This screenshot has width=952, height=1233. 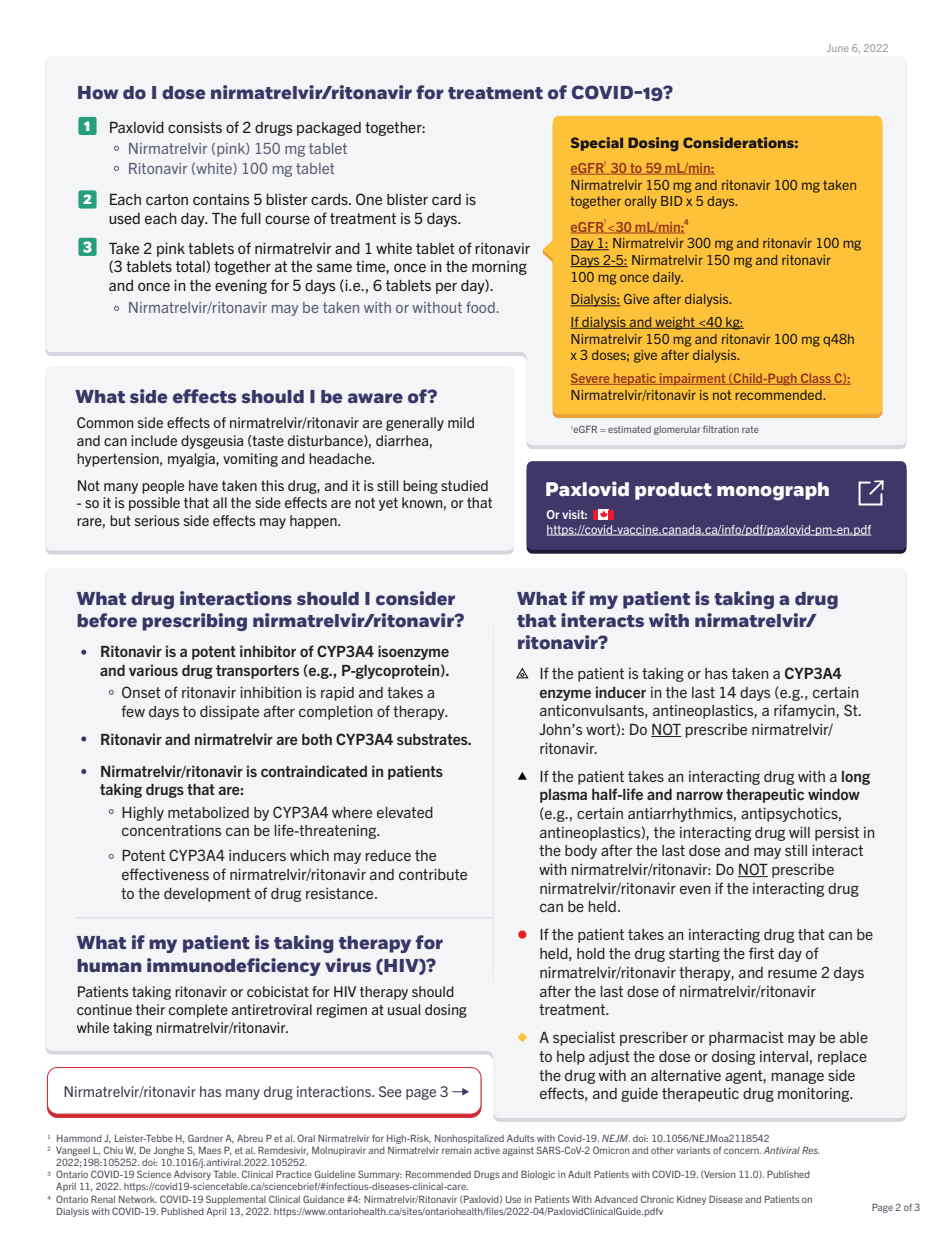 What do you see at coordinates (433, 874) in the screenshot?
I see `contribute` at bounding box center [433, 874].
